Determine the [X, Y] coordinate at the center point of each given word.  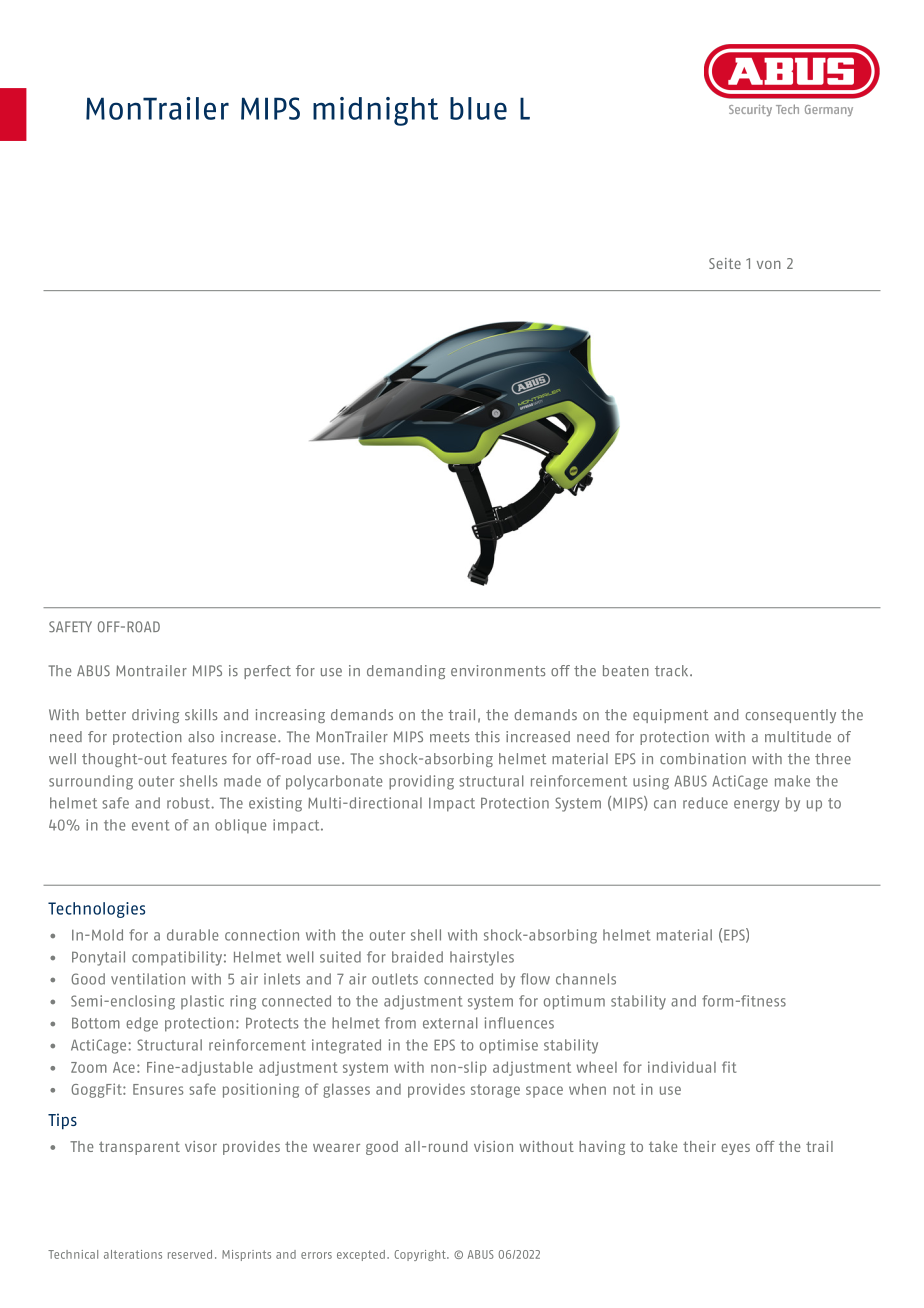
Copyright [421, 1255]
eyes [735, 1149]
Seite [725, 263]
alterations [133, 1254]
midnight [375, 111]
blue [478, 108]
